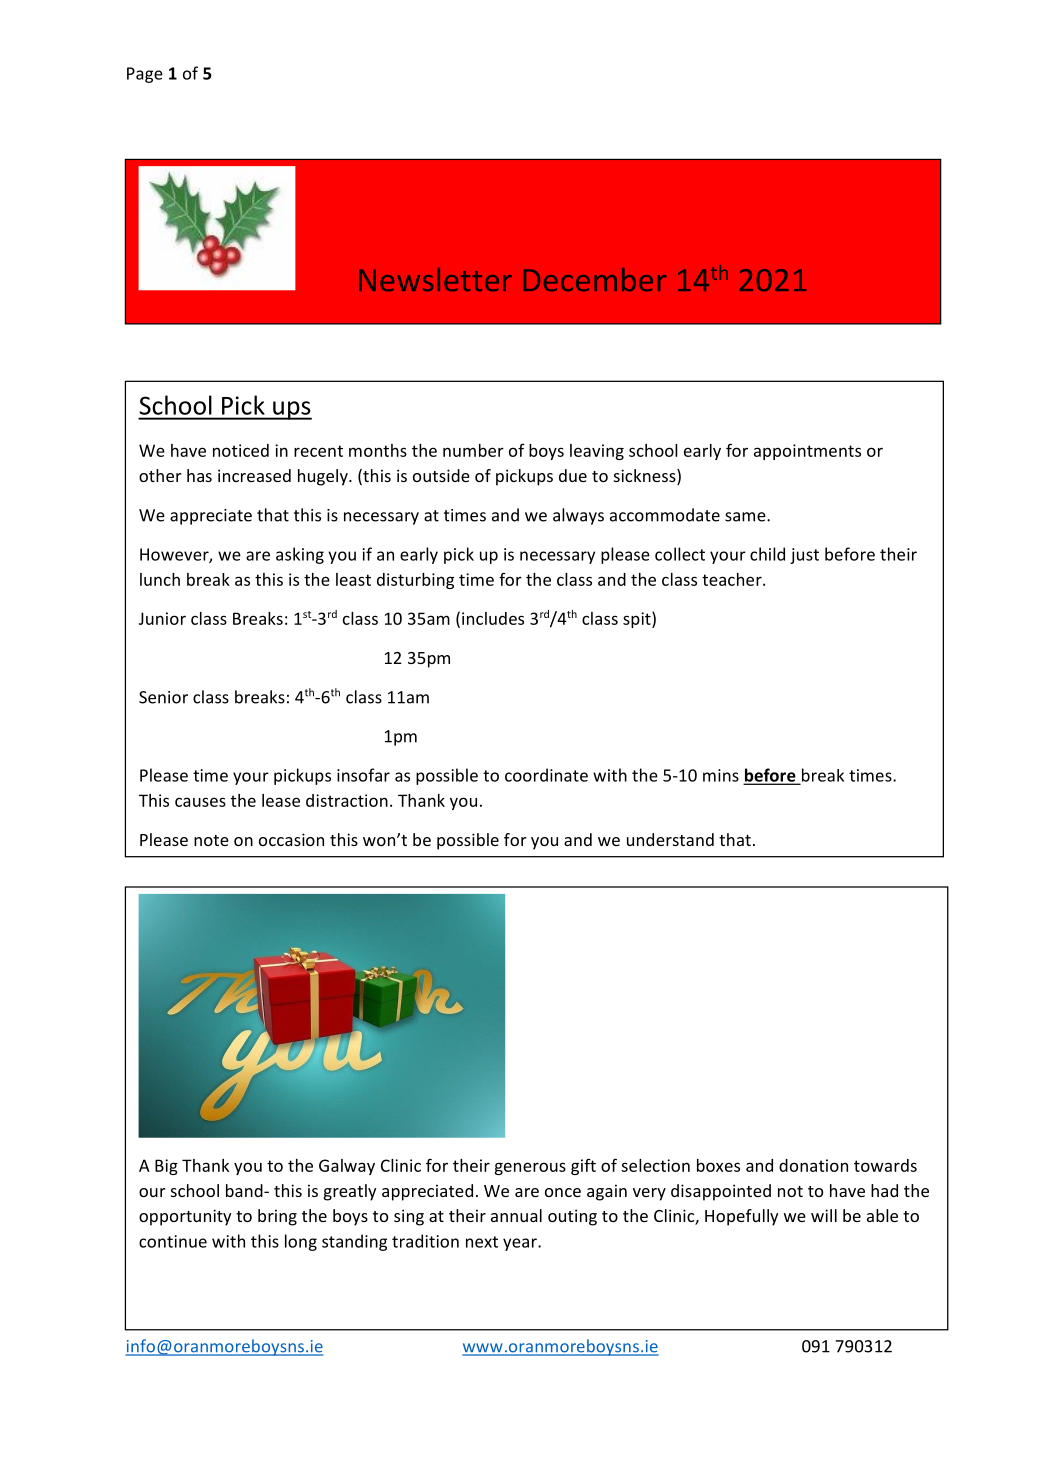 The height and width of the screenshot is (1466, 1037). What do you see at coordinates (516, 1215) in the screenshot?
I see `annual` at bounding box center [516, 1215].
